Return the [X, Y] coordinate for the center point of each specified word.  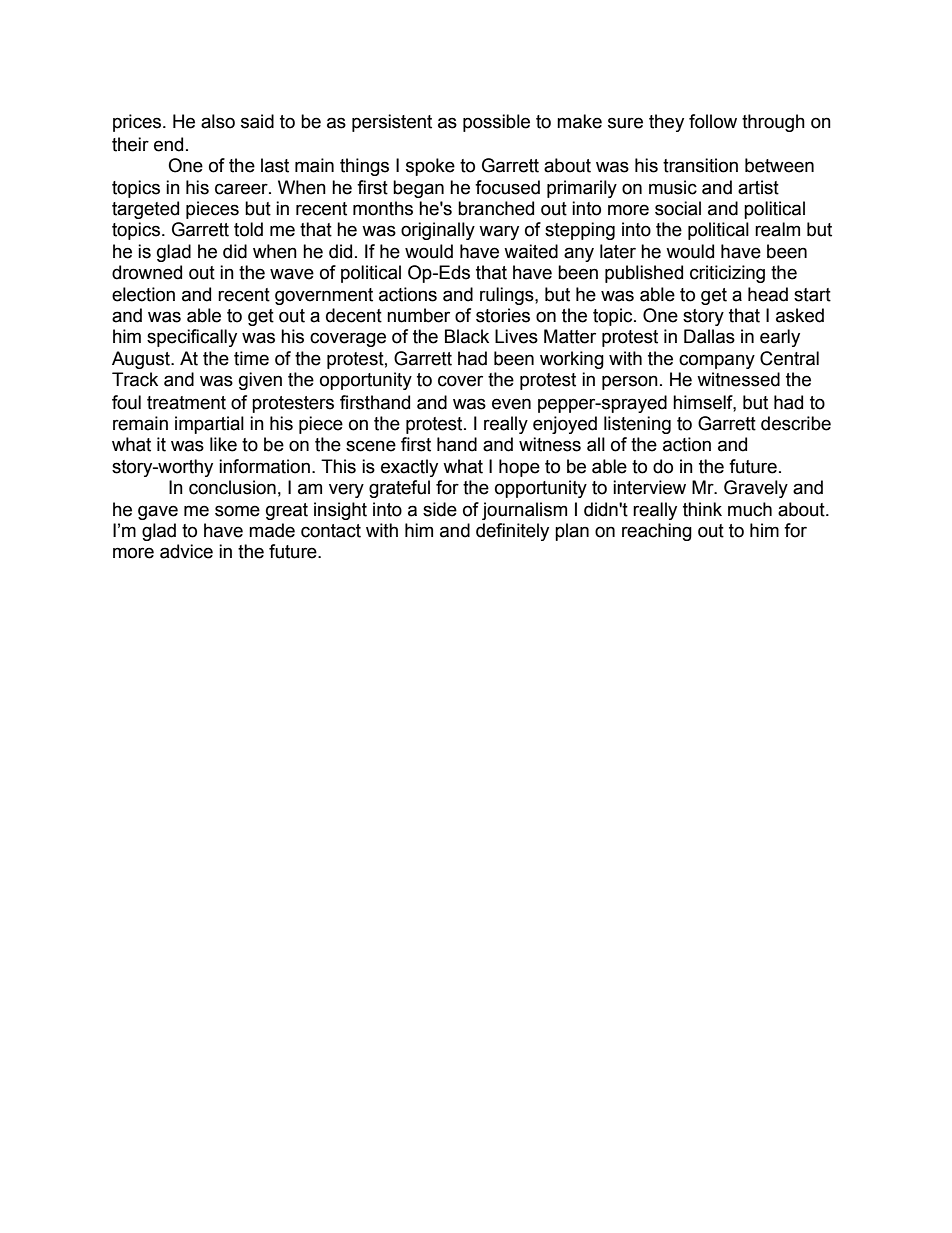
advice [186, 551]
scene [371, 446]
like [223, 444]
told [248, 229]
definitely [512, 532]
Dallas [709, 336]
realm [777, 229]
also [218, 121]
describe [796, 423]
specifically [192, 338]
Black [467, 336]
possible [496, 123]
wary [499, 232]
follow [713, 121]
